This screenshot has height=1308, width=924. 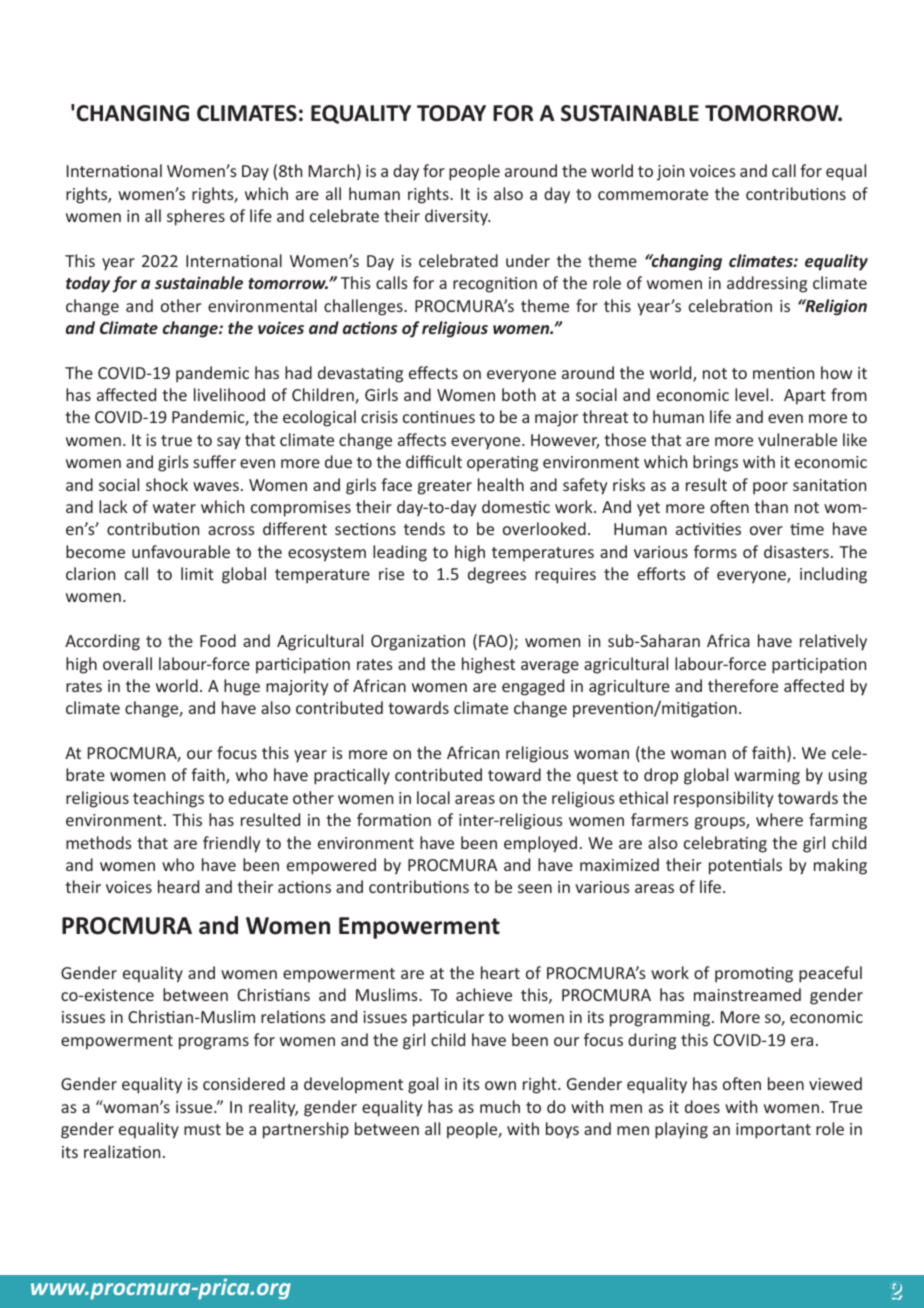 I want to click on must, so click(x=202, y=1129).
